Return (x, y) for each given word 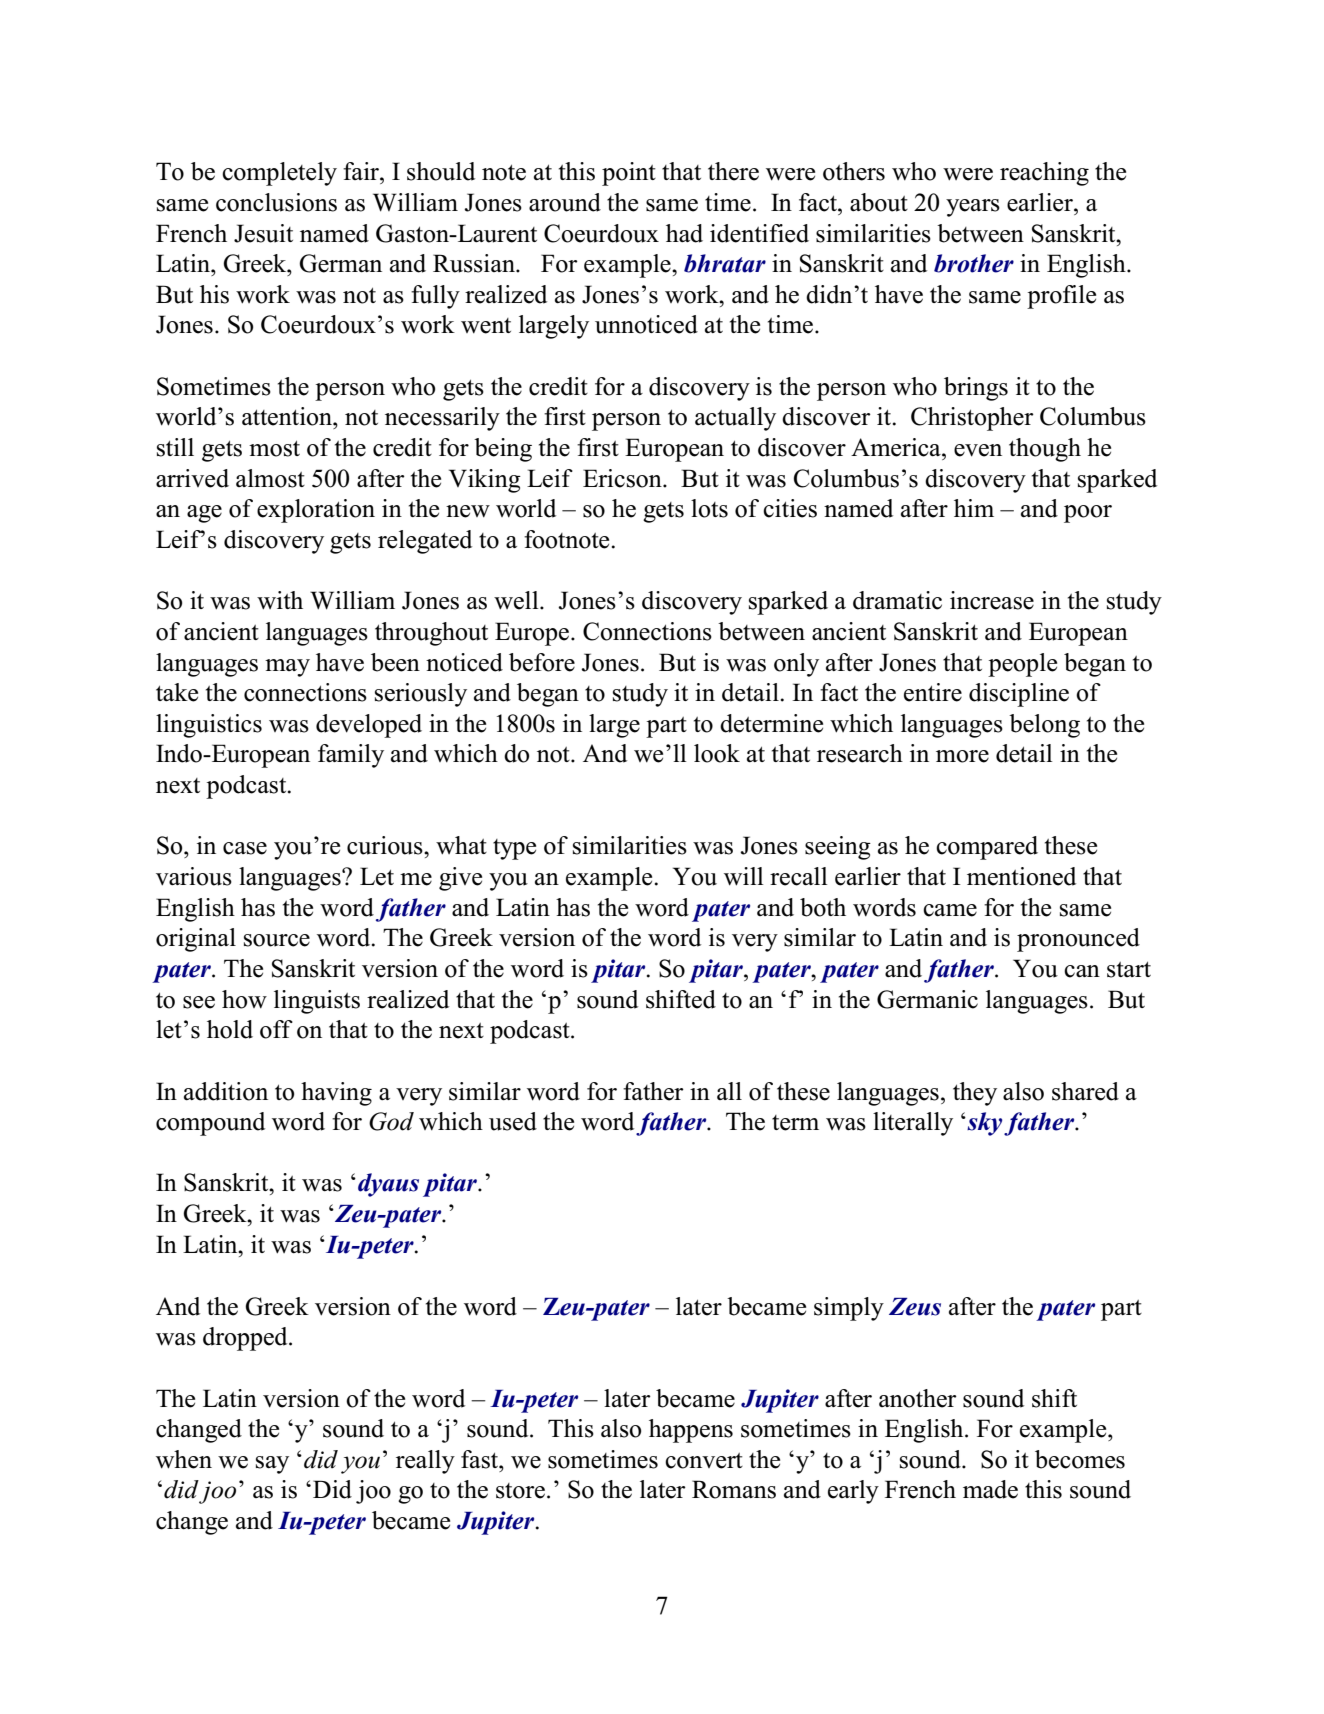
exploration (316, 511)
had (684, 233)
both (823, 907)
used (513, 1121)
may (287, 668)
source (277, 940)
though (1045, 450)
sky (985, 1124)
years (973, 208)
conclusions (276, 202)
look (717, 753)
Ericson (623, 478)
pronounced (1078, 940)
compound (210, 1124)
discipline (1019, 695)
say (272, 1465)
